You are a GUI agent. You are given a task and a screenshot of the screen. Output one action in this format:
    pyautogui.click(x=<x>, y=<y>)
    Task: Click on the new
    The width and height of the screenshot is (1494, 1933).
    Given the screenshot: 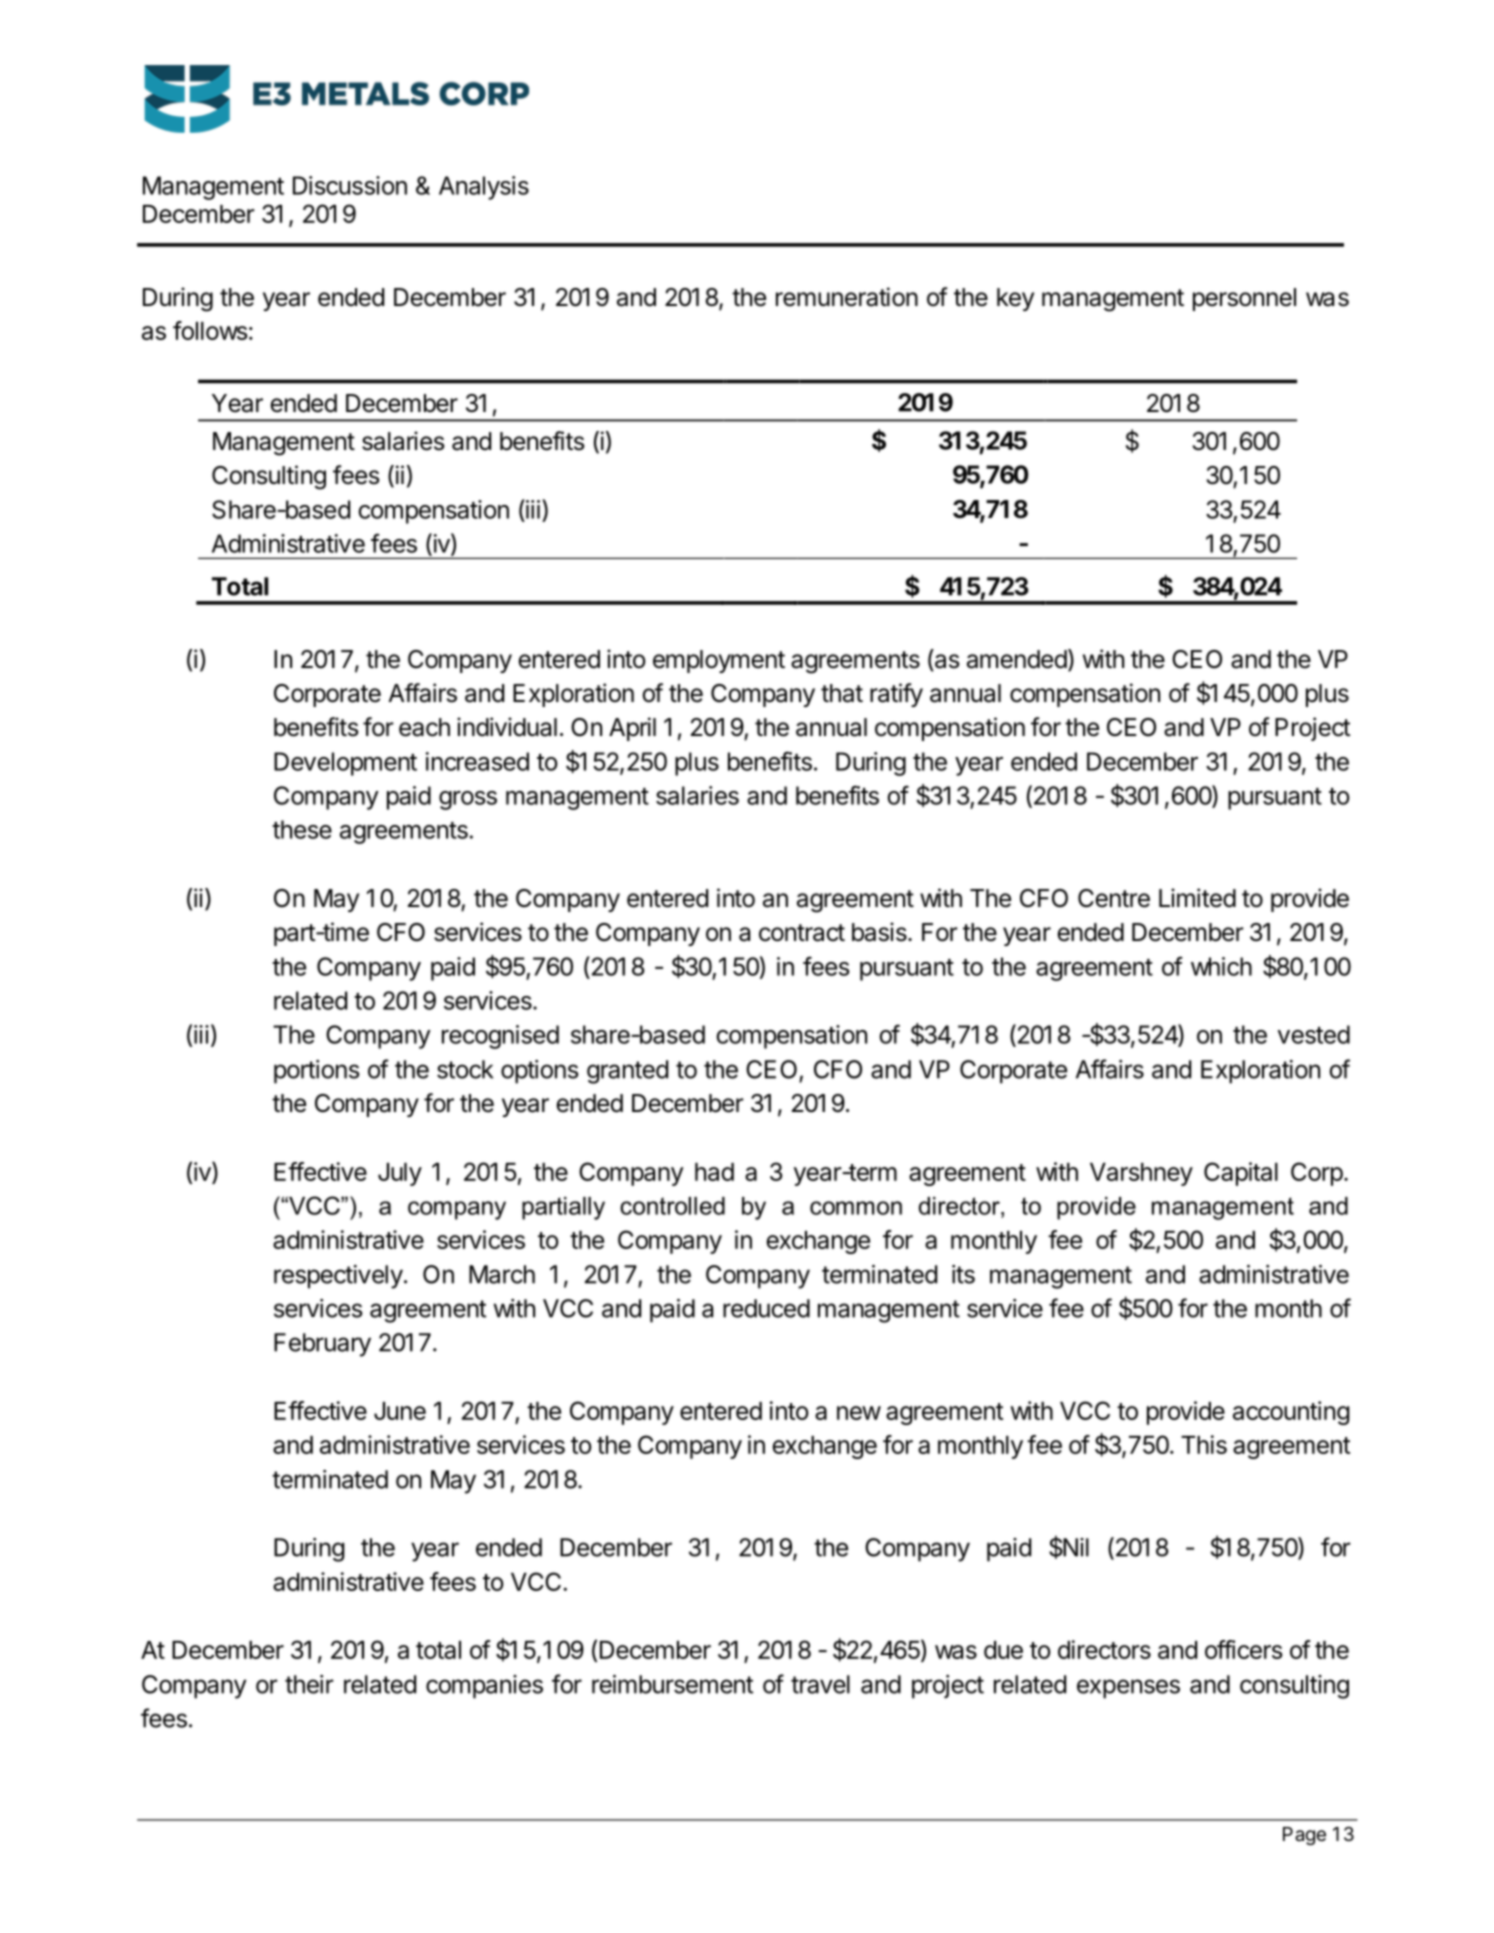 What is the action you would take?
    pyautogui.click(x=859, y=1413)
